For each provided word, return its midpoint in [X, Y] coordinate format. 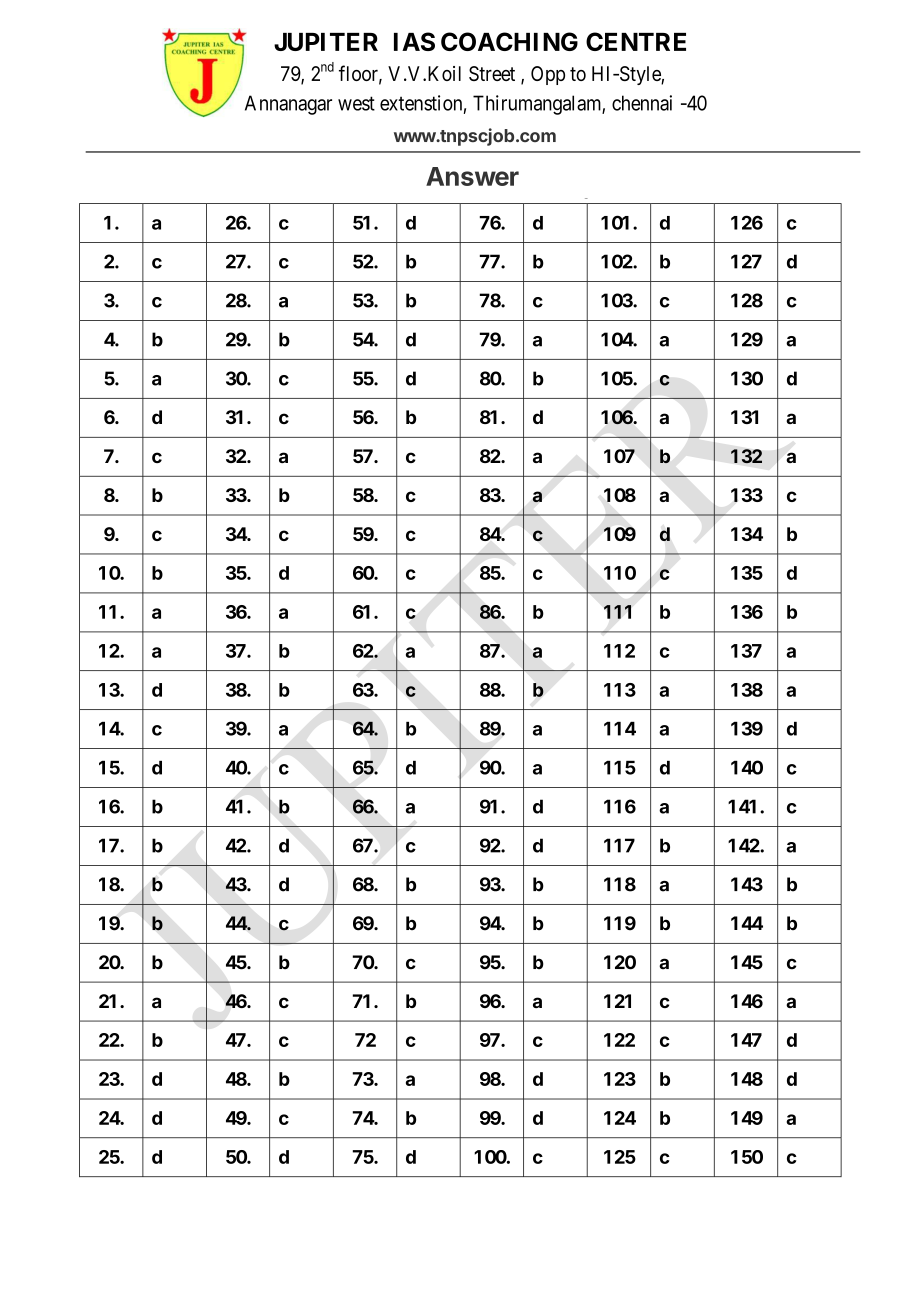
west [356, 103]
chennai [642, 103]
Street [492, 73]
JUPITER [326, 42]
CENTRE [636, 41]
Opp [548, 75]
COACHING [509, 41]
